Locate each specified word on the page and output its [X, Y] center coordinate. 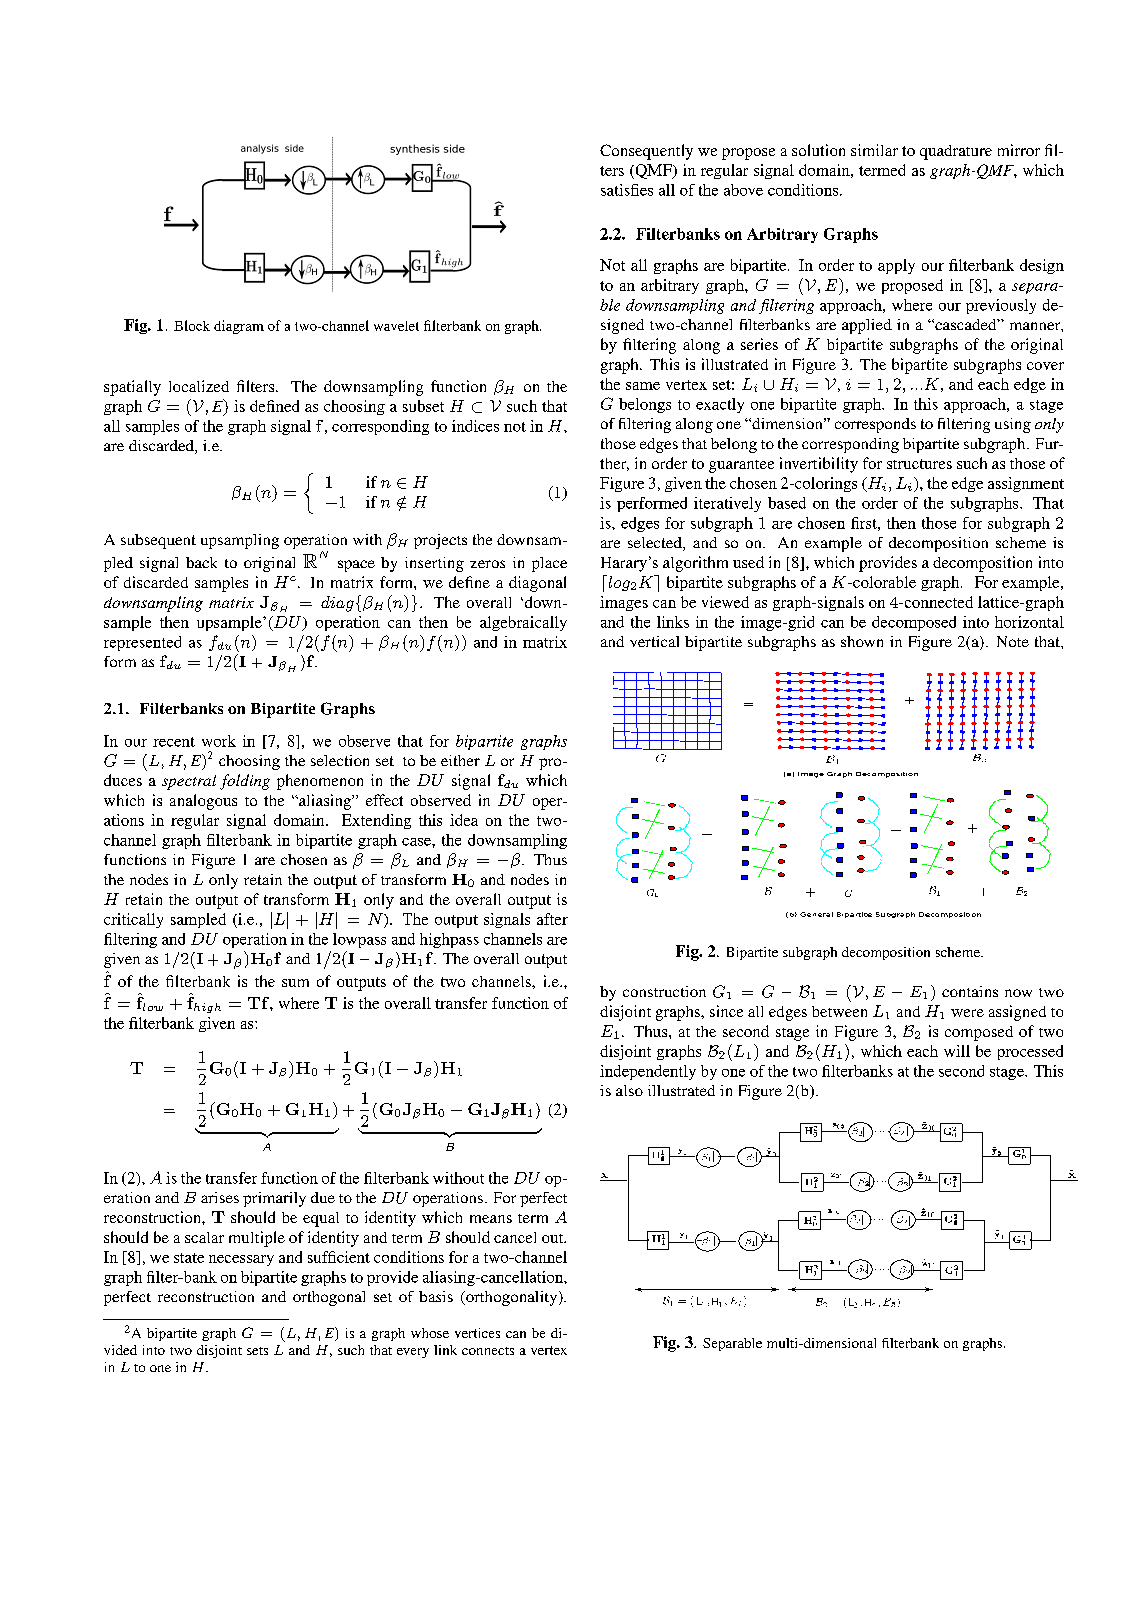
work [219, 741]
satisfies [627, 190]
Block [192, 325]
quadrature [956, 152]
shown [862, 641]
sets [257, 1351]
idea [464, 820]
